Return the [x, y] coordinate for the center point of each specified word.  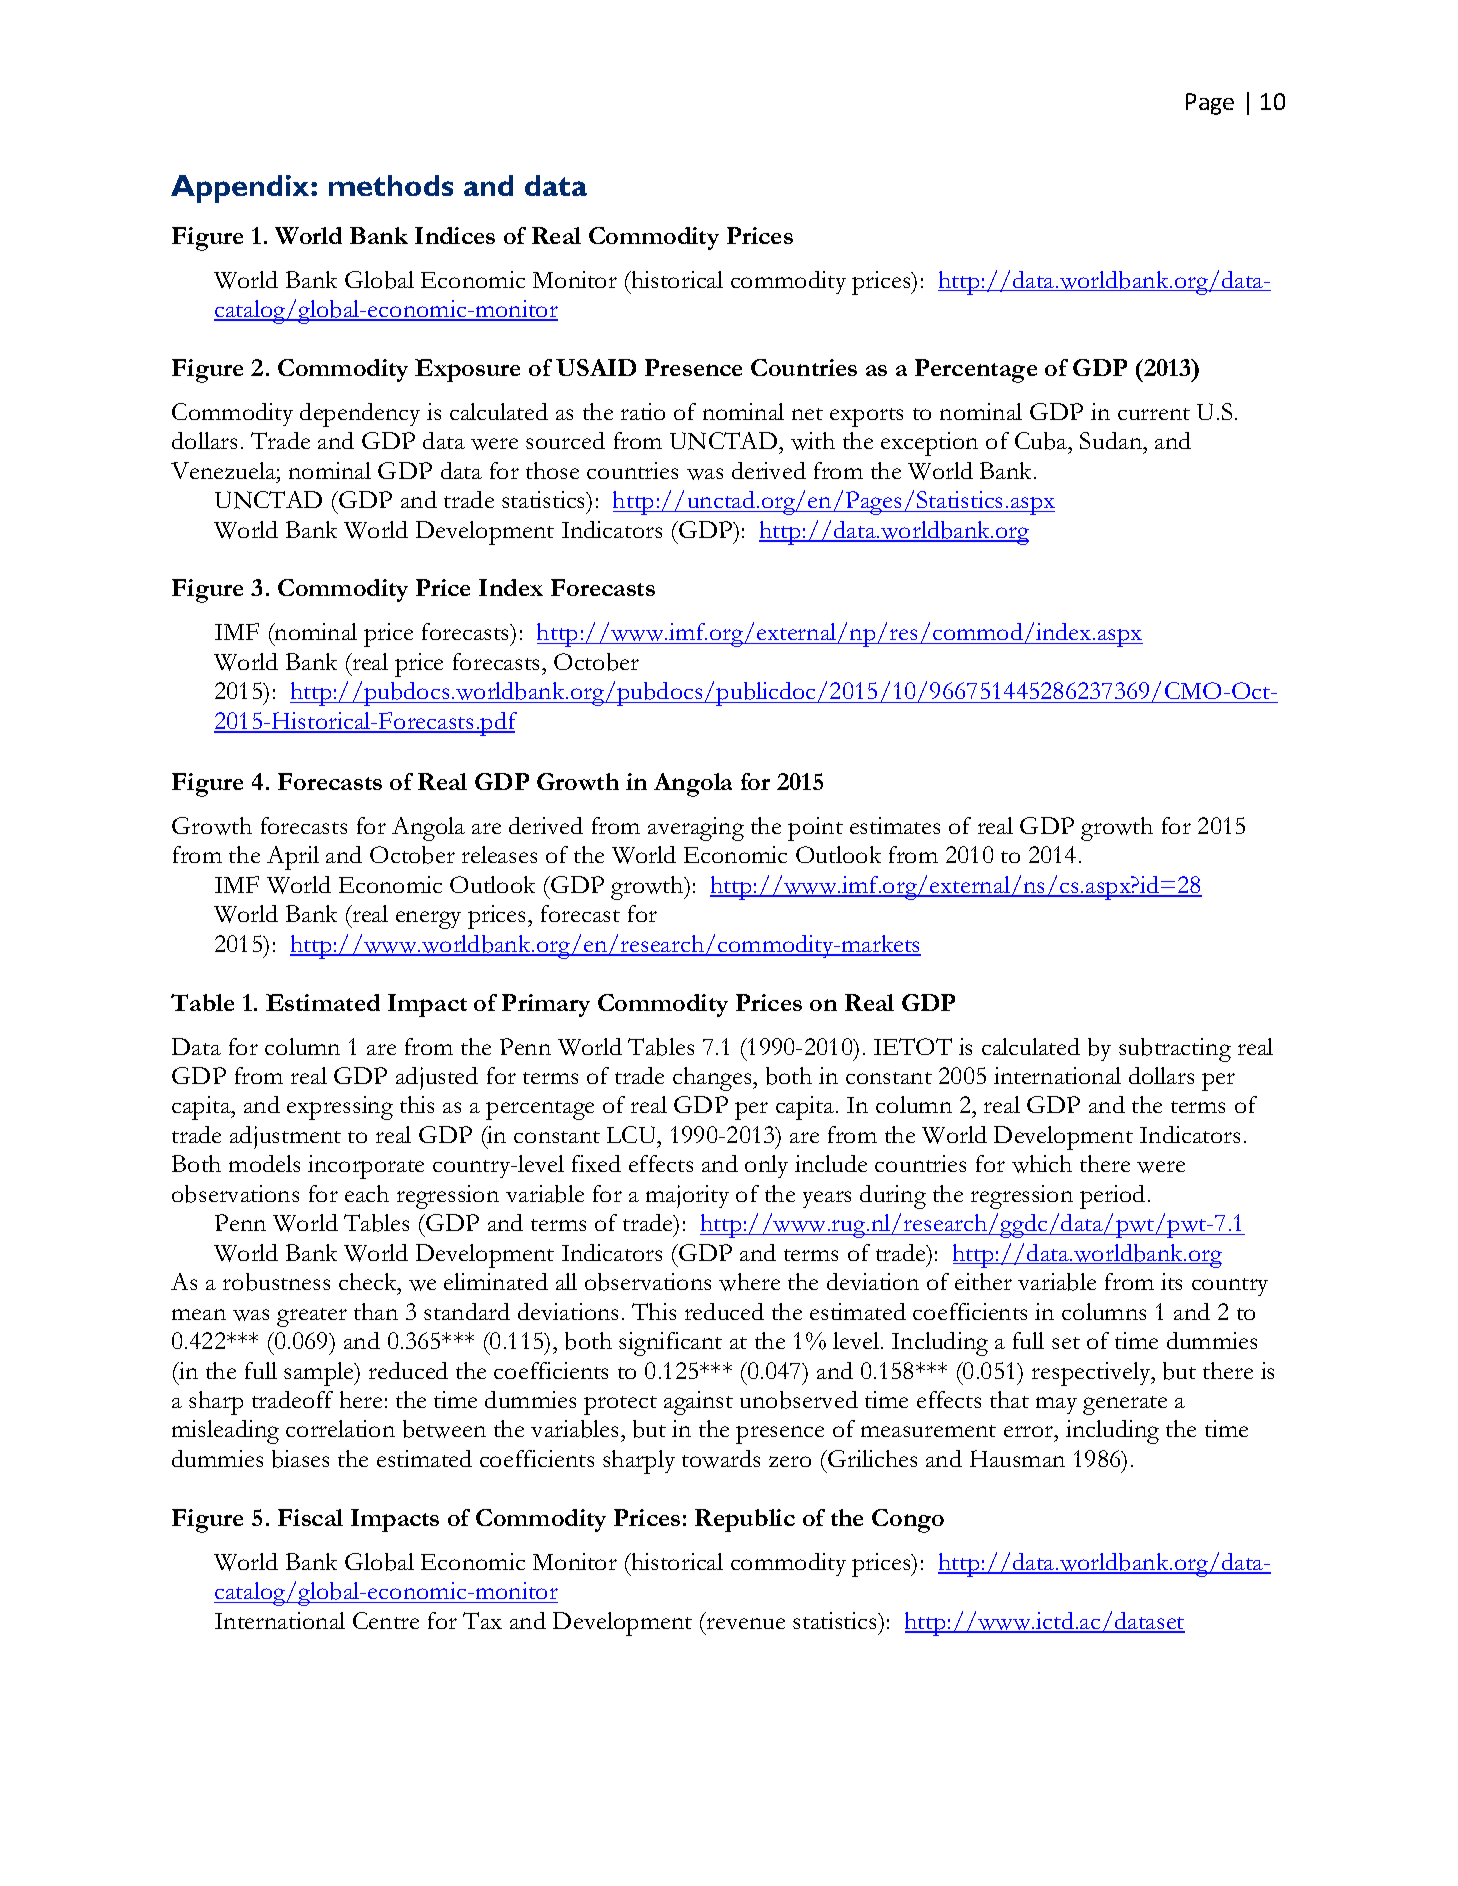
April [293, 858]
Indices [455, 235]
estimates [895, 825]
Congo [908, 1521]
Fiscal [310, 1517]
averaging [696, 829]
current [1154, 414]
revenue [746, 1623]
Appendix [241, 189]
